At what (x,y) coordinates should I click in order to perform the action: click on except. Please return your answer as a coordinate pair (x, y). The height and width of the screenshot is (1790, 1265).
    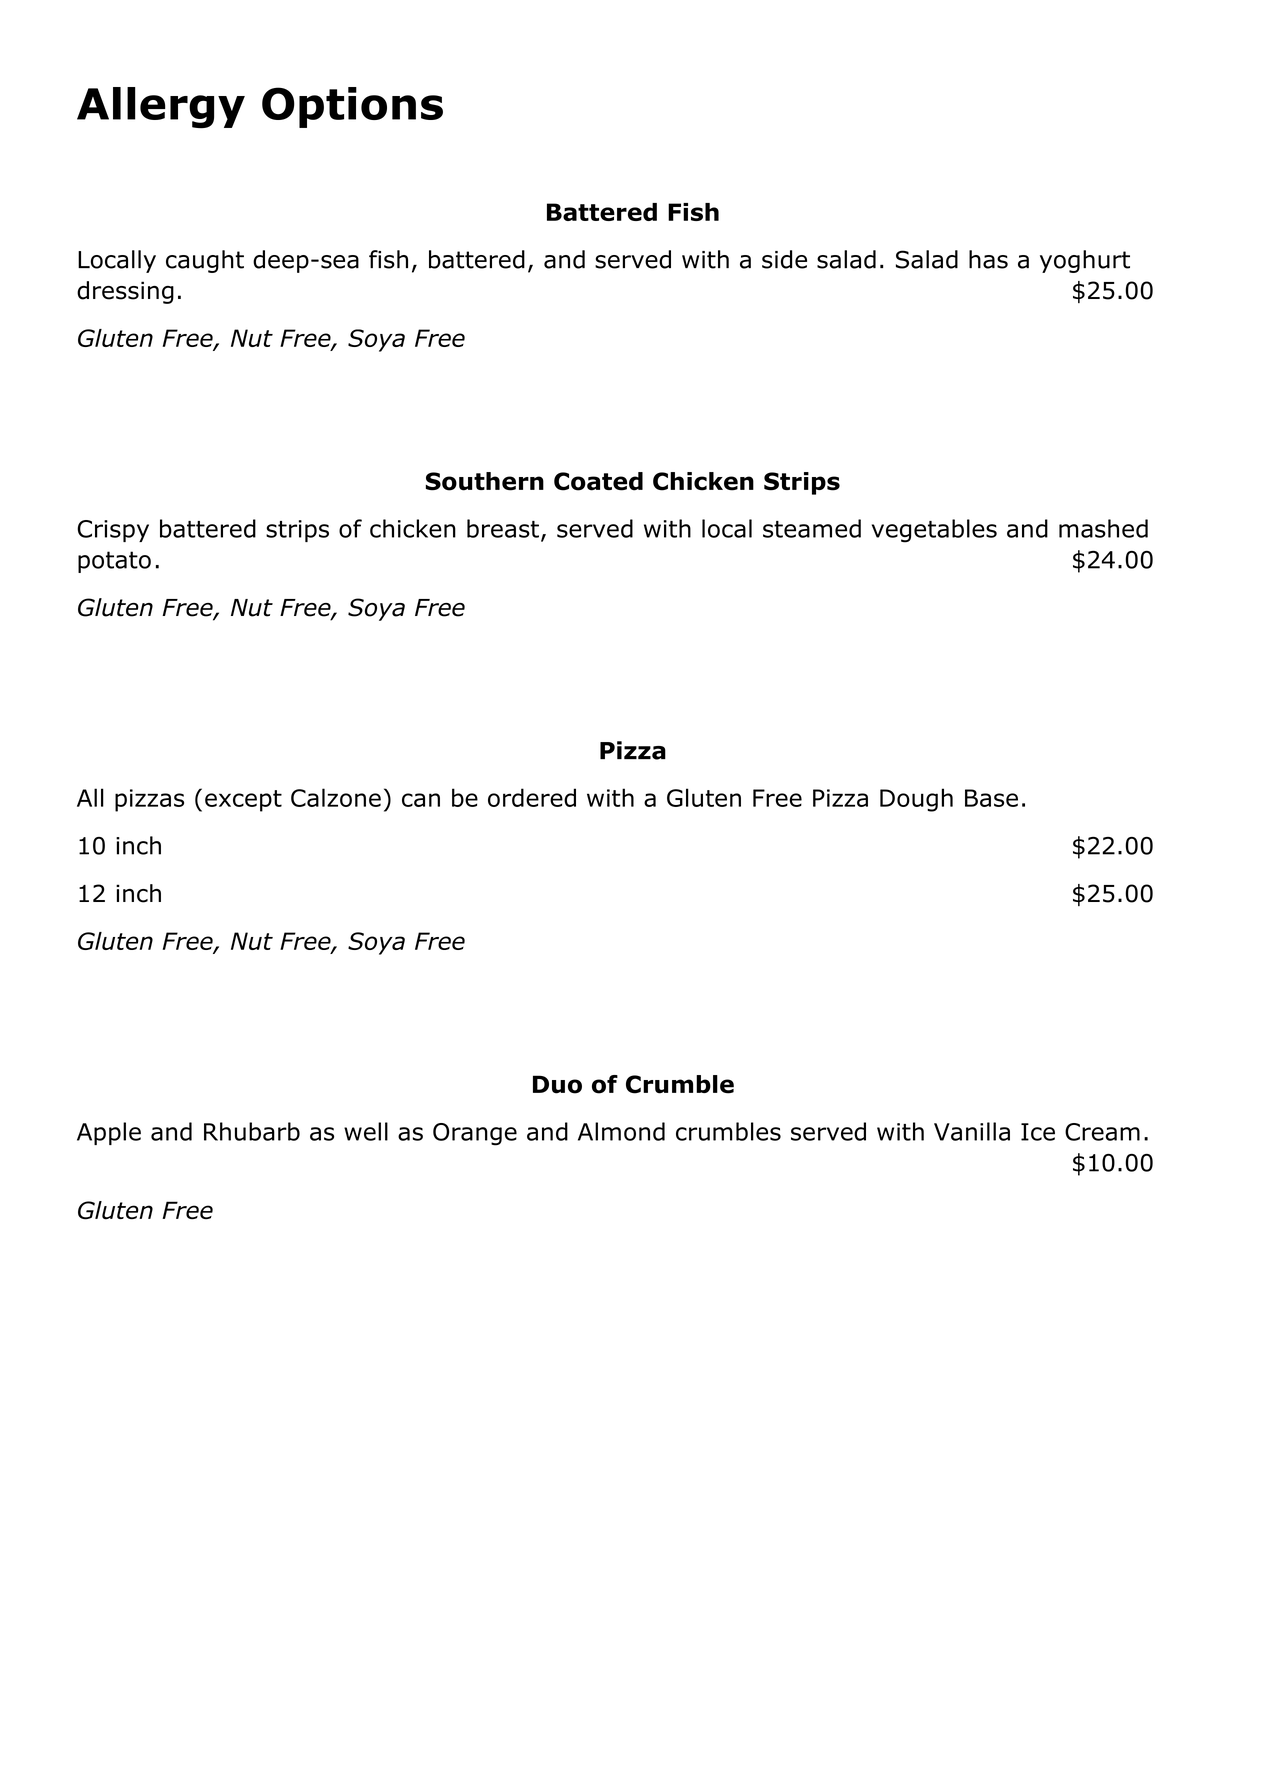
    Looking at the image, I should click on (243, 801).
